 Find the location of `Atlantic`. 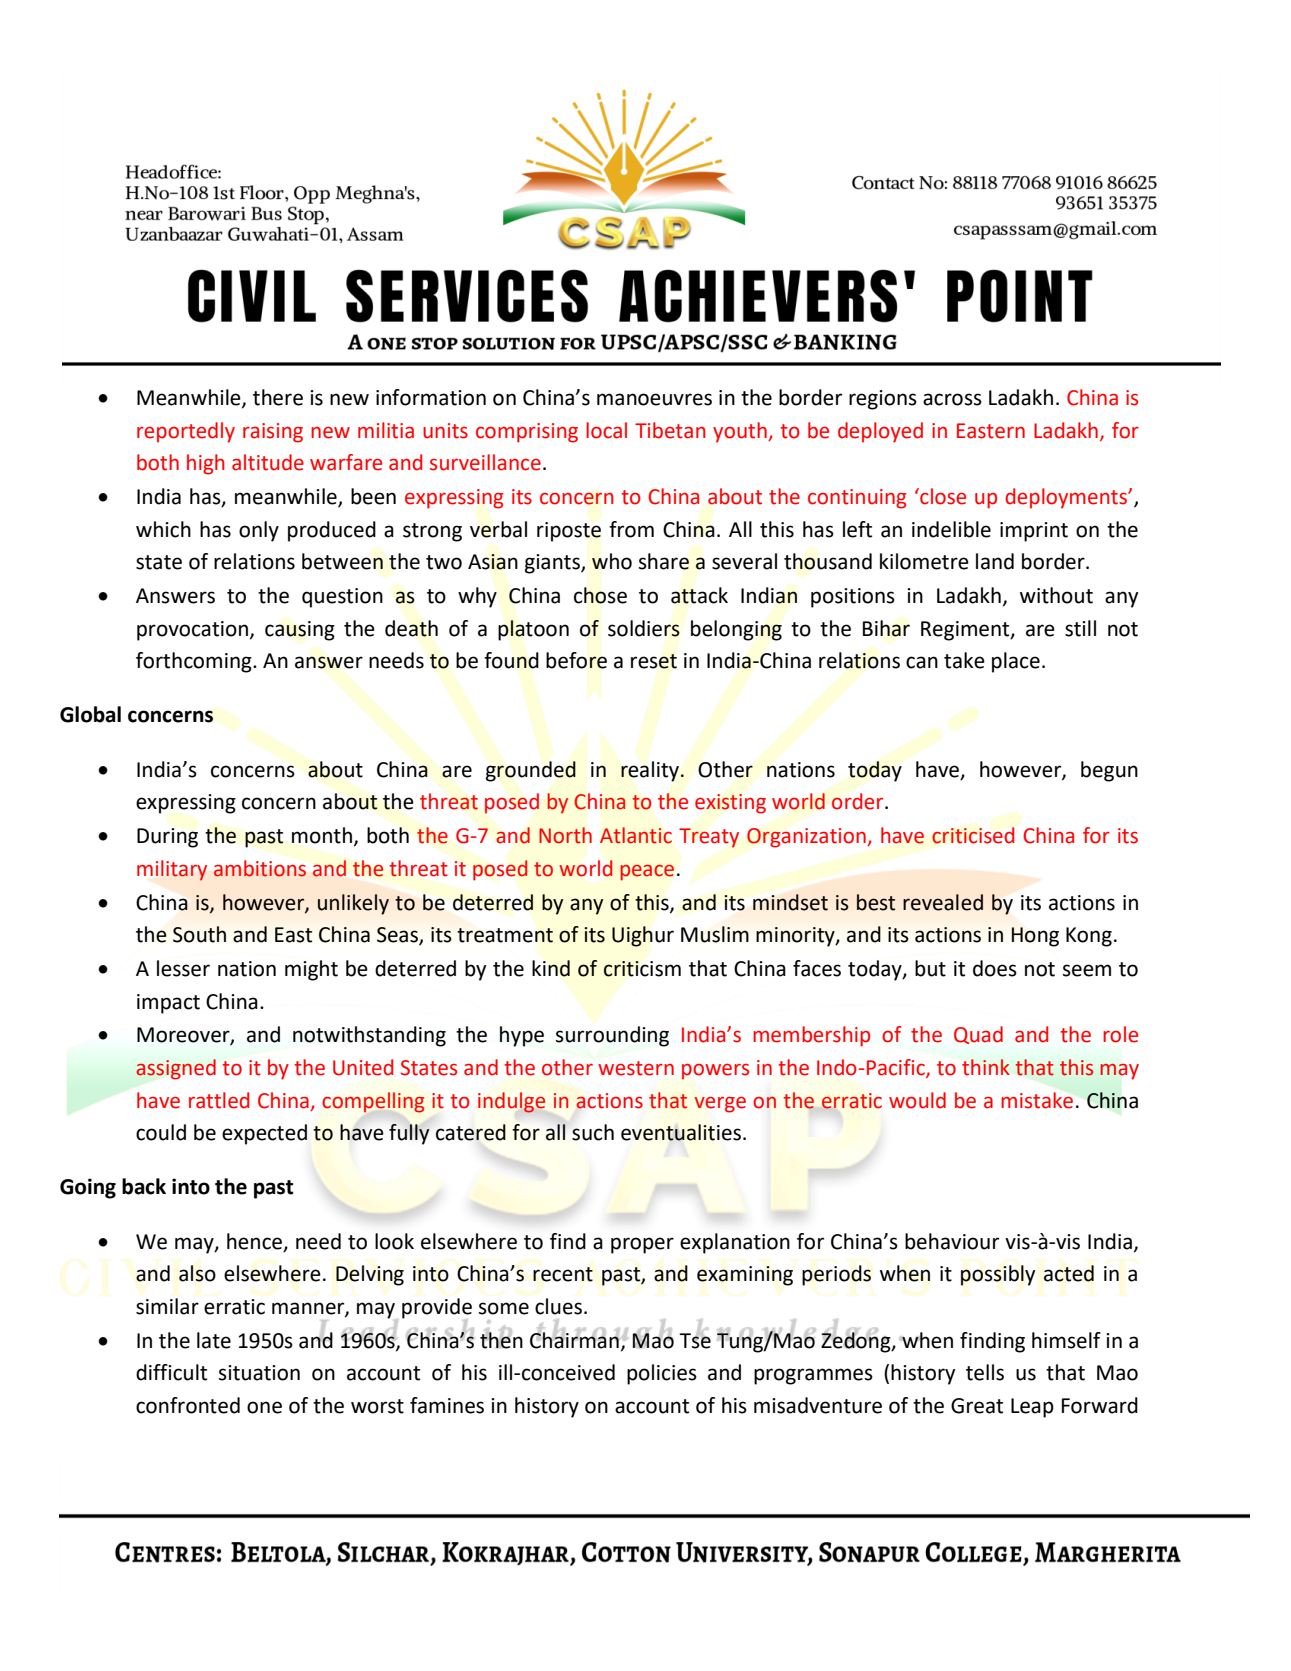

Atlantic is located at coordinates (636, 835).
